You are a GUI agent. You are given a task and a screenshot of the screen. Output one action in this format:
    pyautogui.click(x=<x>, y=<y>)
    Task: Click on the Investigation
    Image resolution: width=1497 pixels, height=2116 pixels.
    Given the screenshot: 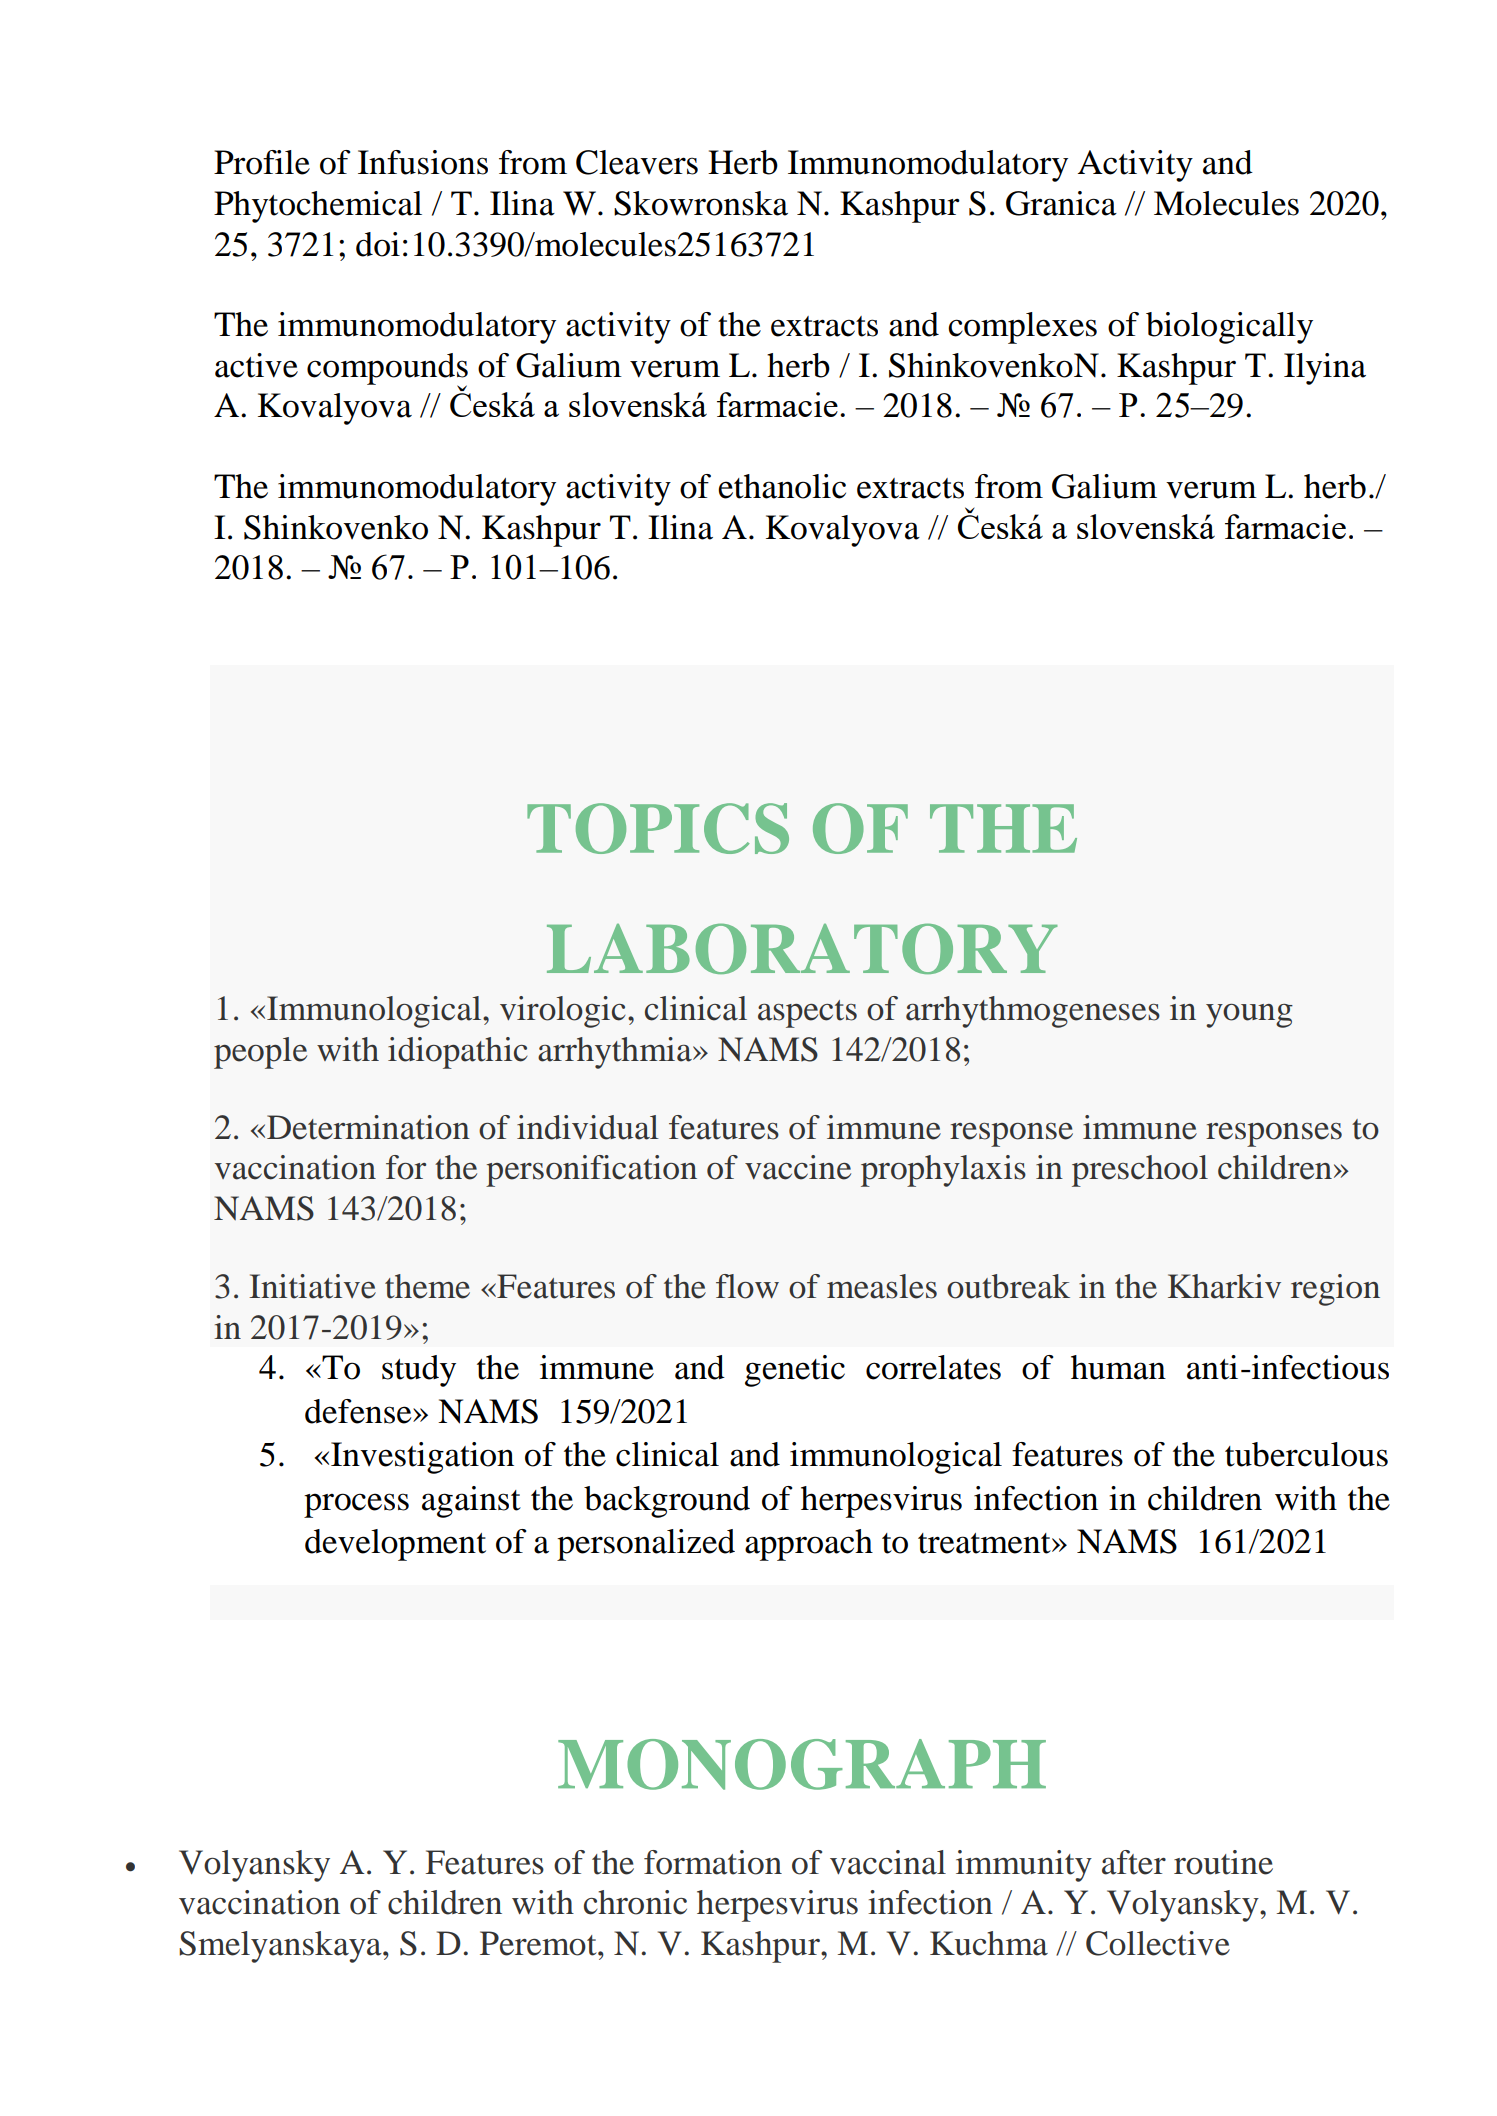 What is the action you would take?
    pyautogui.click(x=422, y=1458)
